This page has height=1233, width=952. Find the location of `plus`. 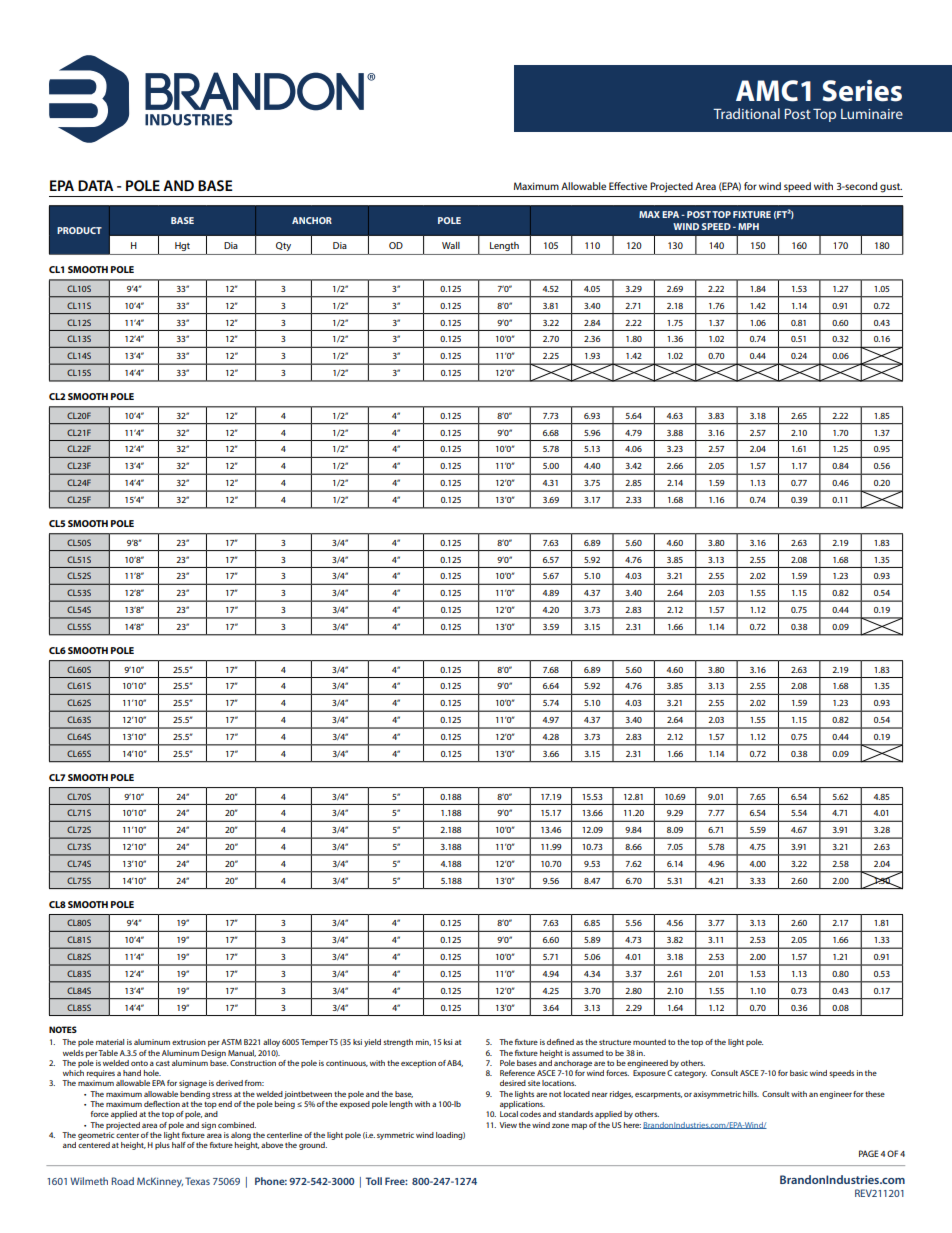

plus is located at coordinates (162, 1146).
